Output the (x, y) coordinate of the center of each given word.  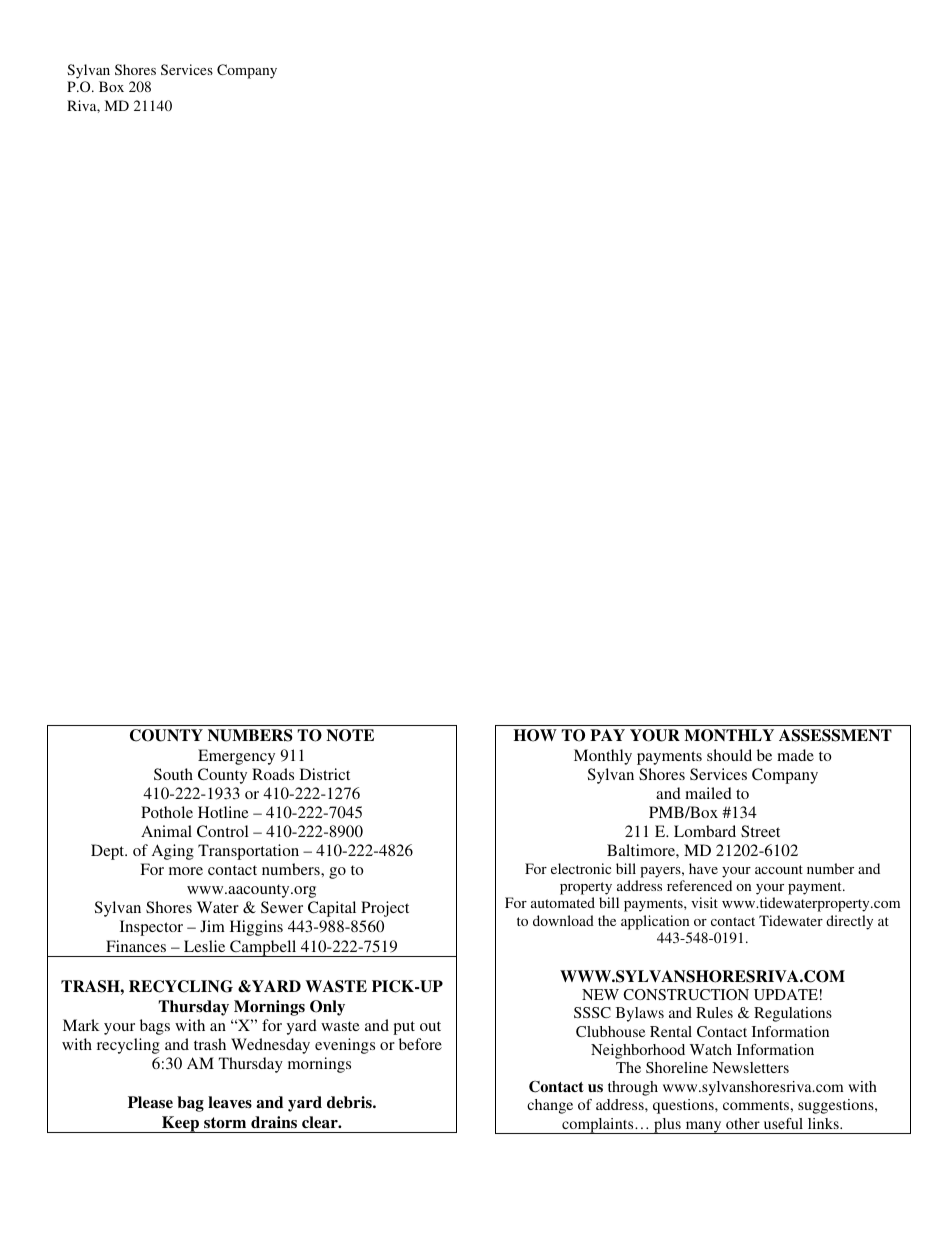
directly (849, 922)
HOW (535, 735)
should (729, 755)
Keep (181, 1124)
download (563, 920)
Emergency (236, 757)
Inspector (151, 928)
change (550, 1106)
